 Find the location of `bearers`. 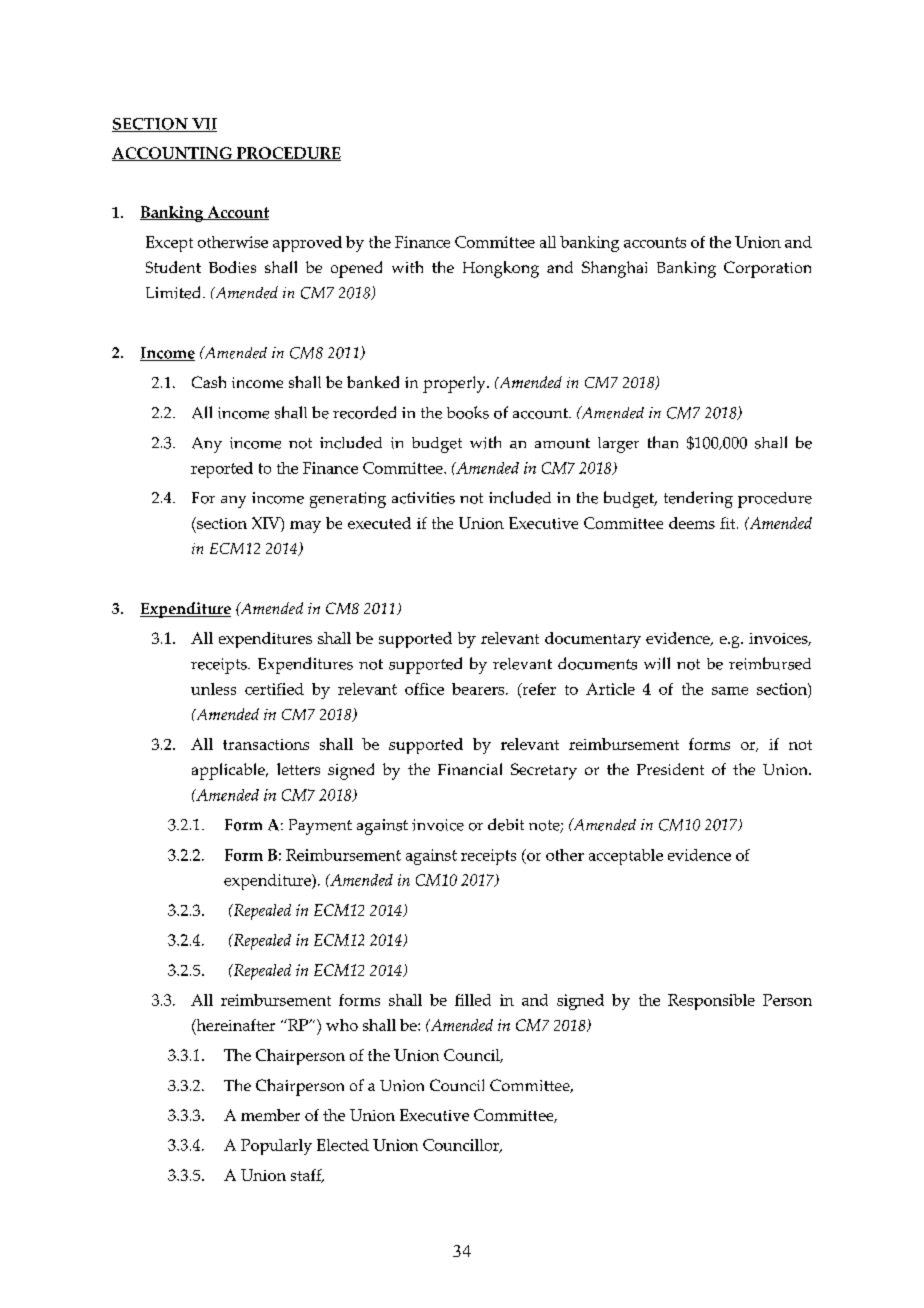

bearers is located at coordinates (479, 689).
